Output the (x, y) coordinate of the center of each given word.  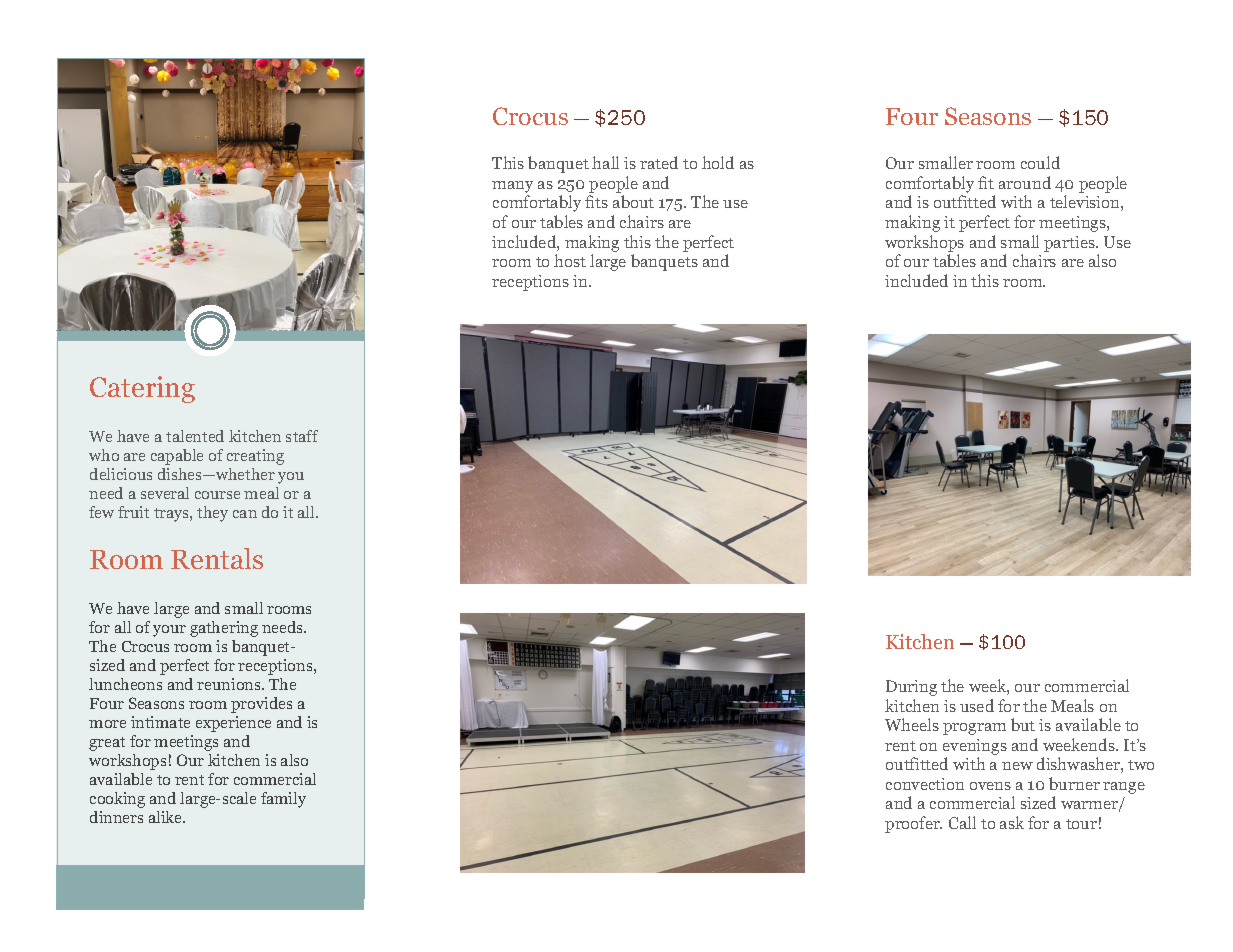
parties (1070, 244)
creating (255, 457)
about (633, 201)
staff (302, 436)
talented (195, 436)
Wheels (912, 724)
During (911, 688)
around (1025, 182)
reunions (230, 684)
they (212, 514)
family (283, 800)
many (512, 188)
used (977, 705)
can (245, 514)
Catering (142, 389)
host (570, 260)
